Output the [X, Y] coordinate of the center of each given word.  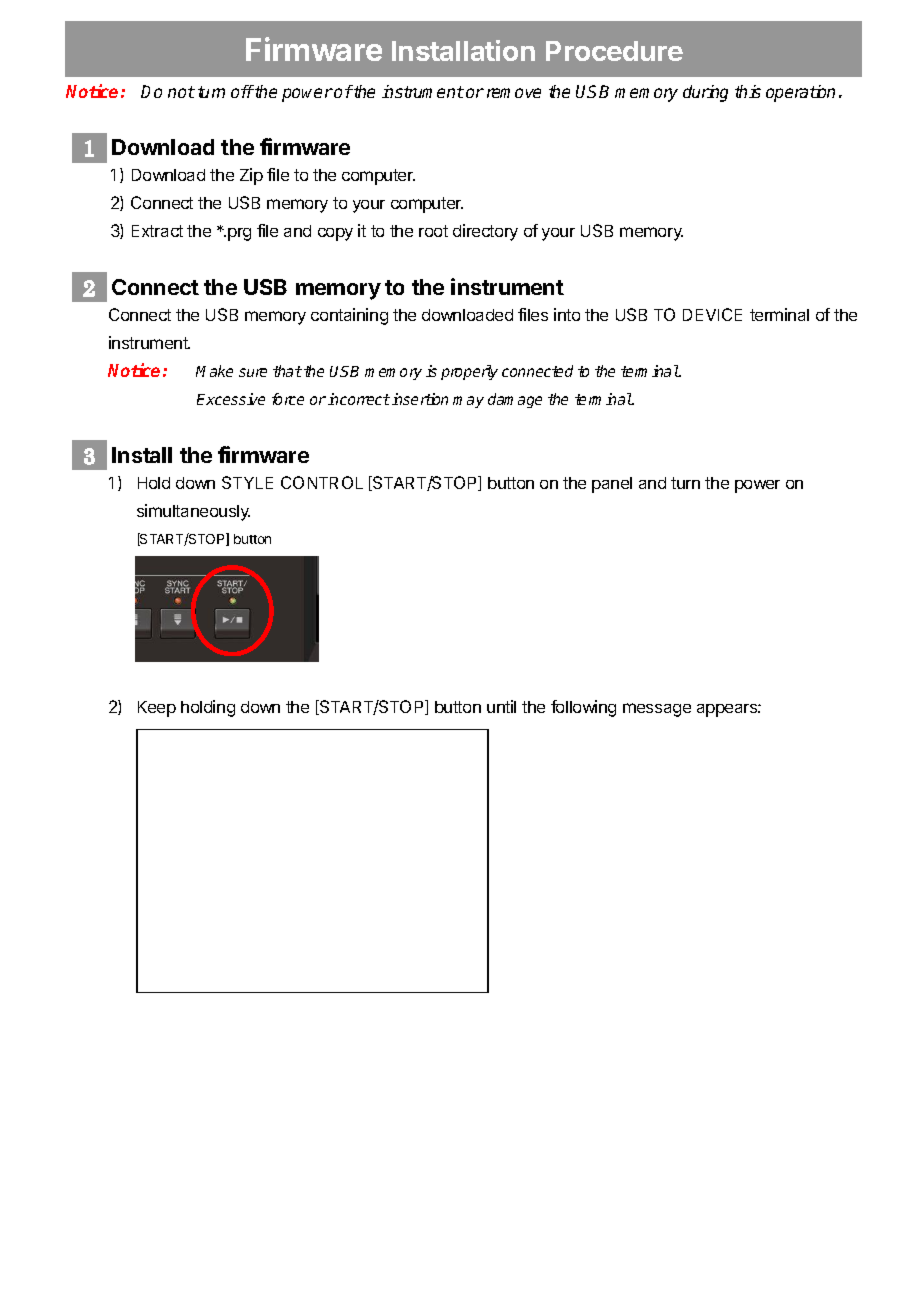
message [657, 710]
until [501, 706]
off [242, 91]
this [748, 91]
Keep [157, 709]
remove [514, 93]
